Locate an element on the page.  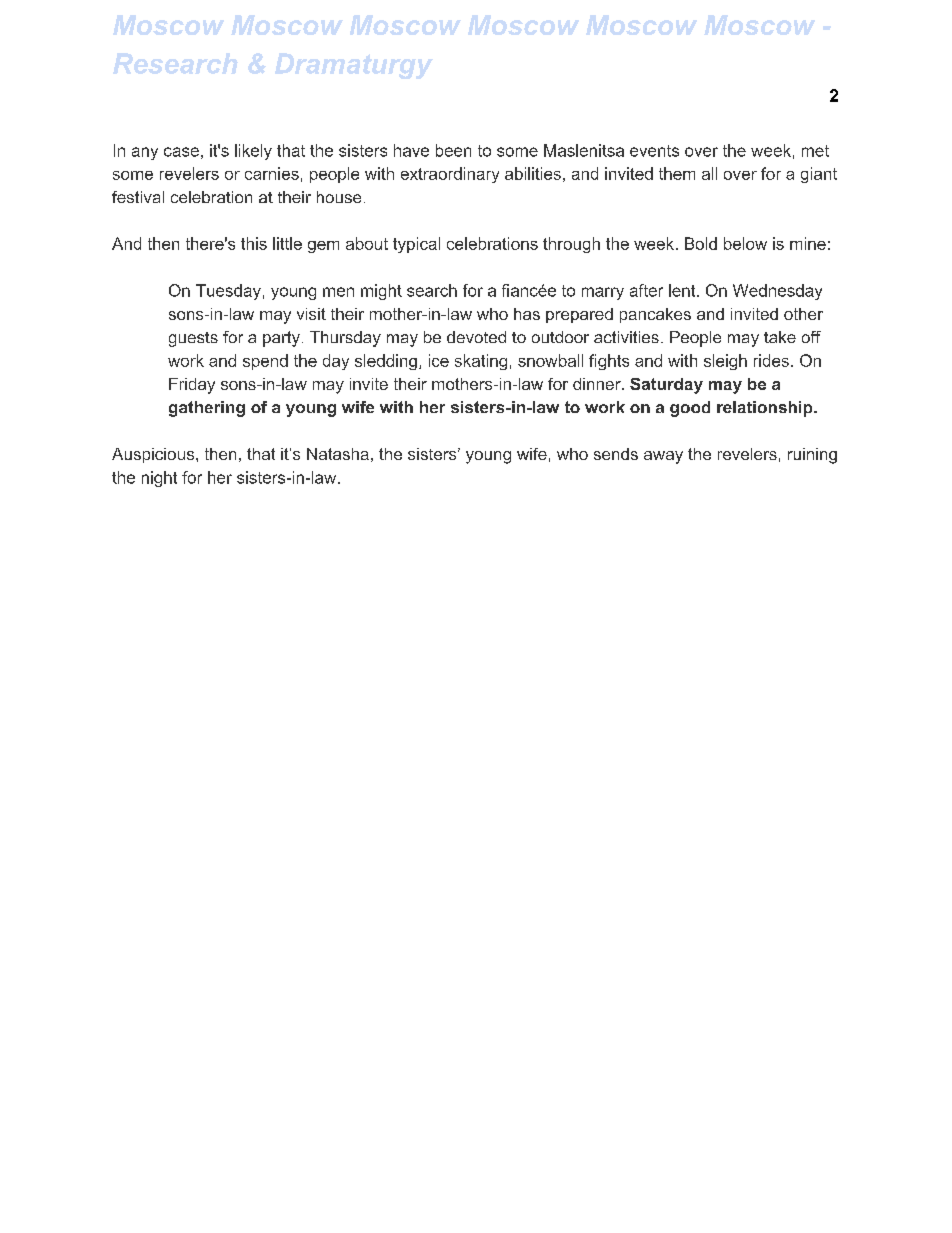
night is located at coordinates (159, 479).
